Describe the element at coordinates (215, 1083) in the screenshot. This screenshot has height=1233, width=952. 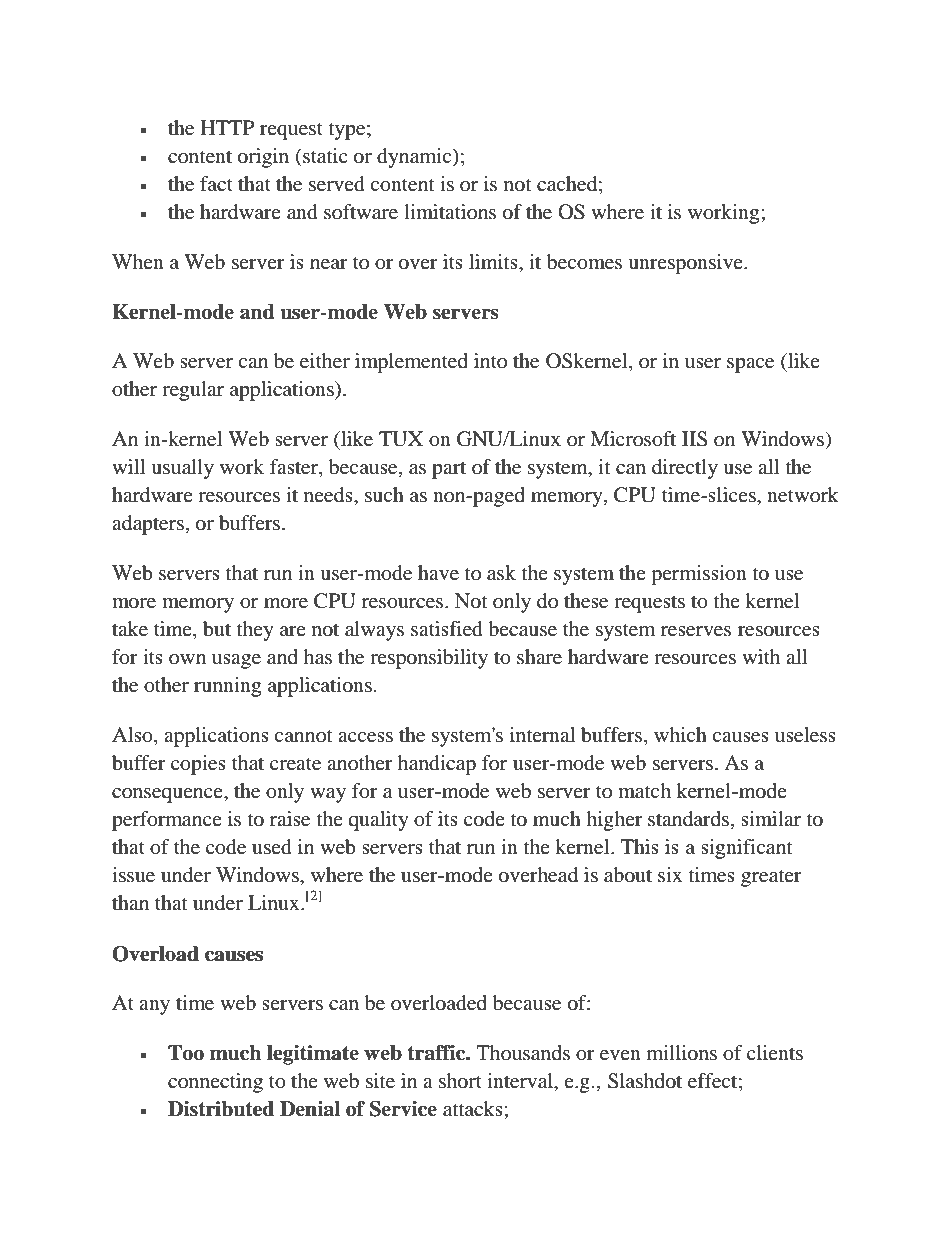
I see `connecting` at that location.
